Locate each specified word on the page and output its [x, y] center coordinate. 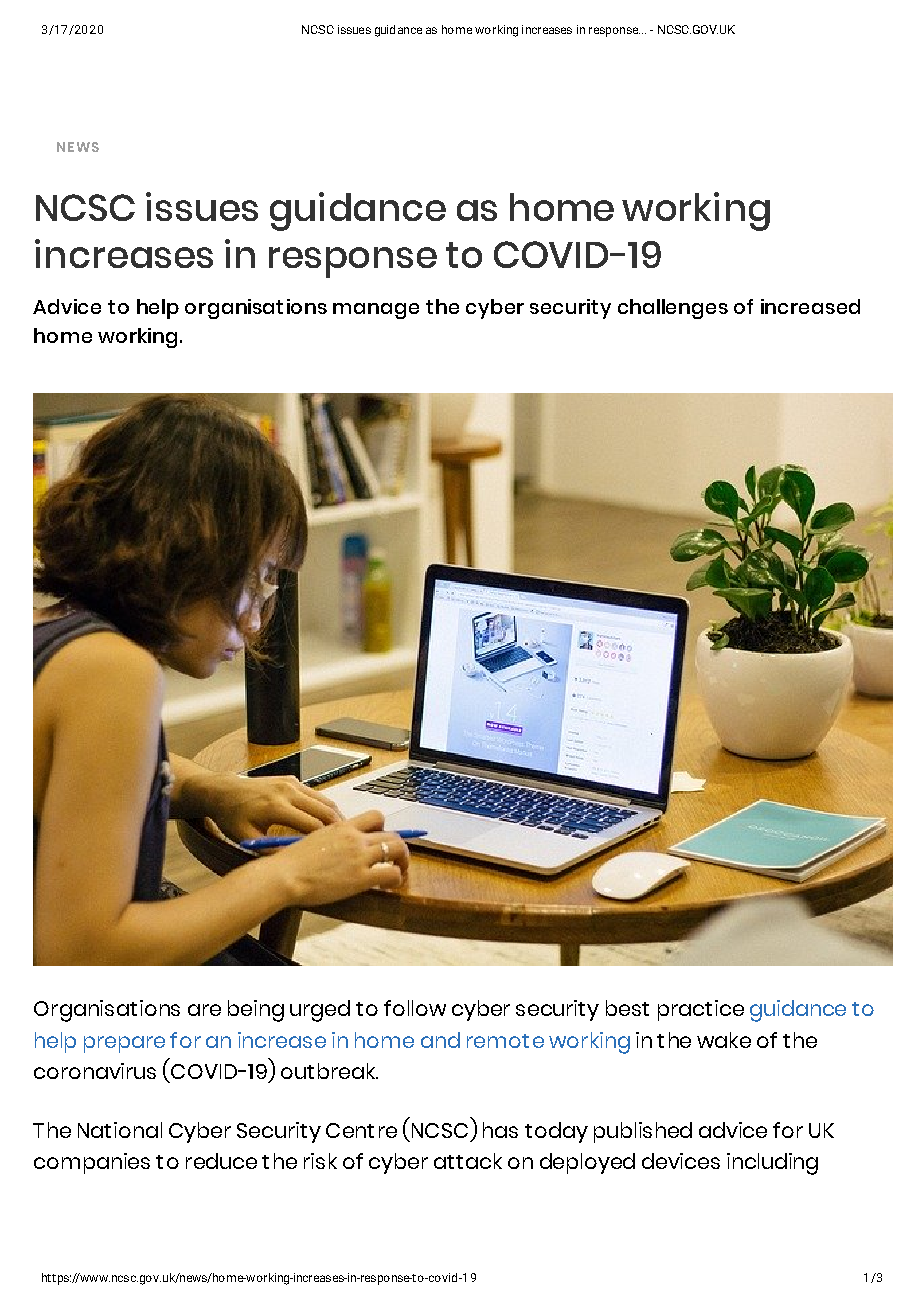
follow [415, 1008]
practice [701, 1010]
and [440, 1040]
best [627, 1008]
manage [376, 311]
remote [505, 1041]
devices [681, 1161]
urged [320, 1011]
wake [724, 1040]
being [256, 1011]
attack [468, 1161]
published [643, 1132]
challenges [673, 309]
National [120, 1130]
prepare [124, 1044]
